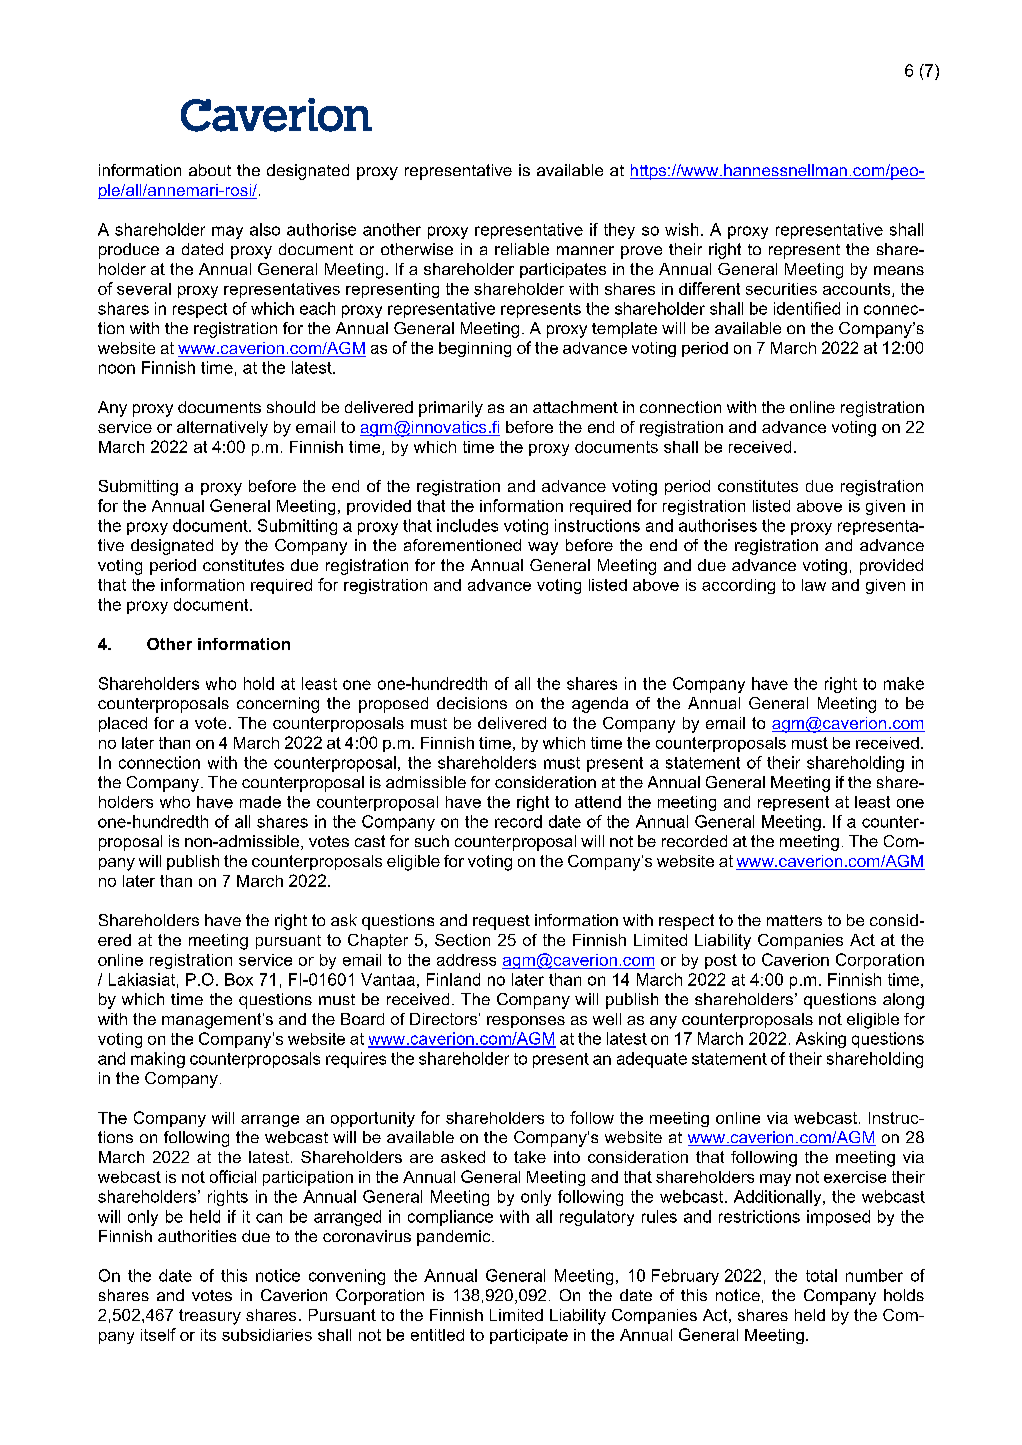 The image size is (1022, 1445). Describe the element at coordinates (437, 1335) in the image. I see `entitled` at that location.
